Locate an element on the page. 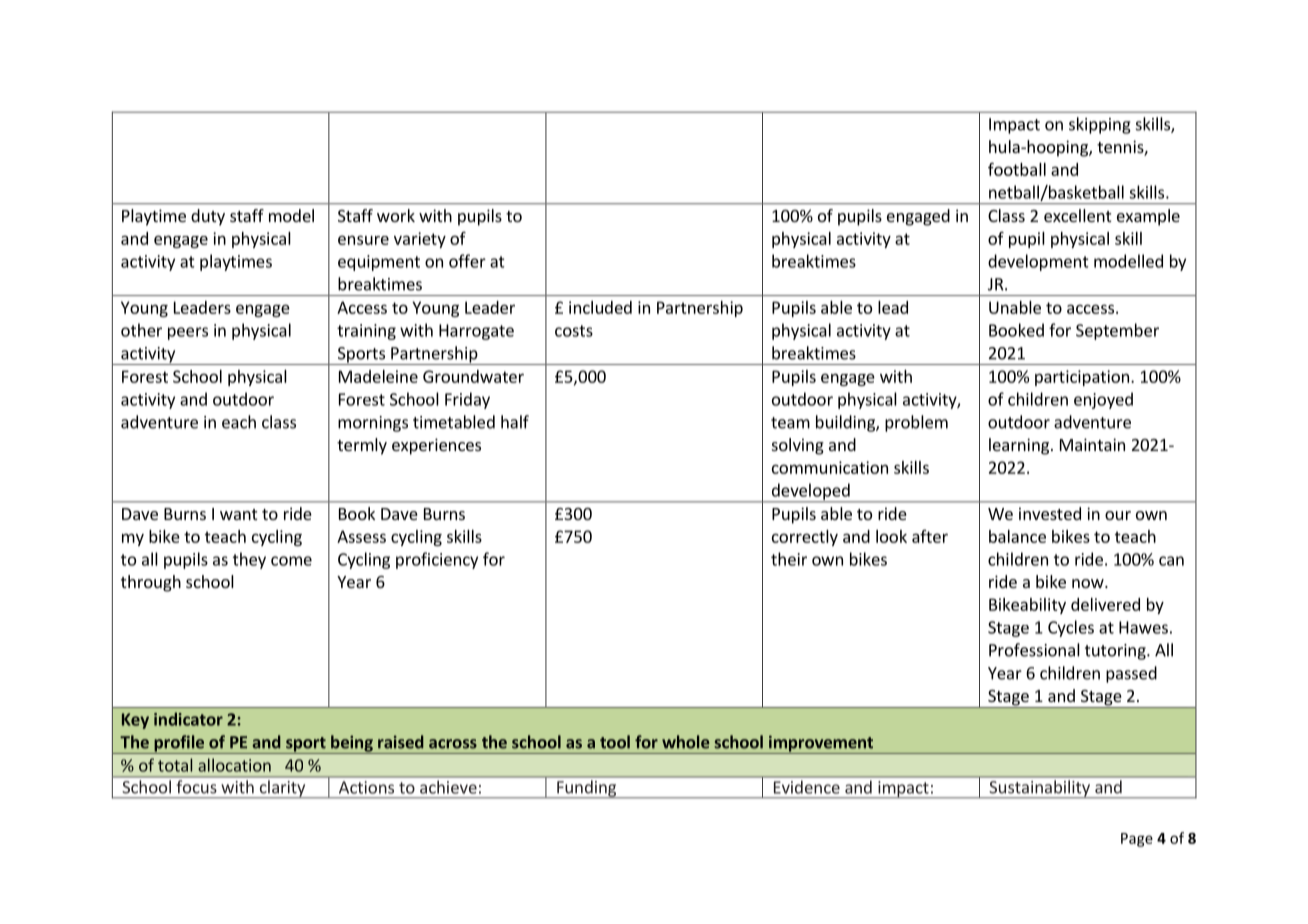 Image resolution: width=1308 pixels, height=924 pixels. their is located at coordinates (789, 559).
